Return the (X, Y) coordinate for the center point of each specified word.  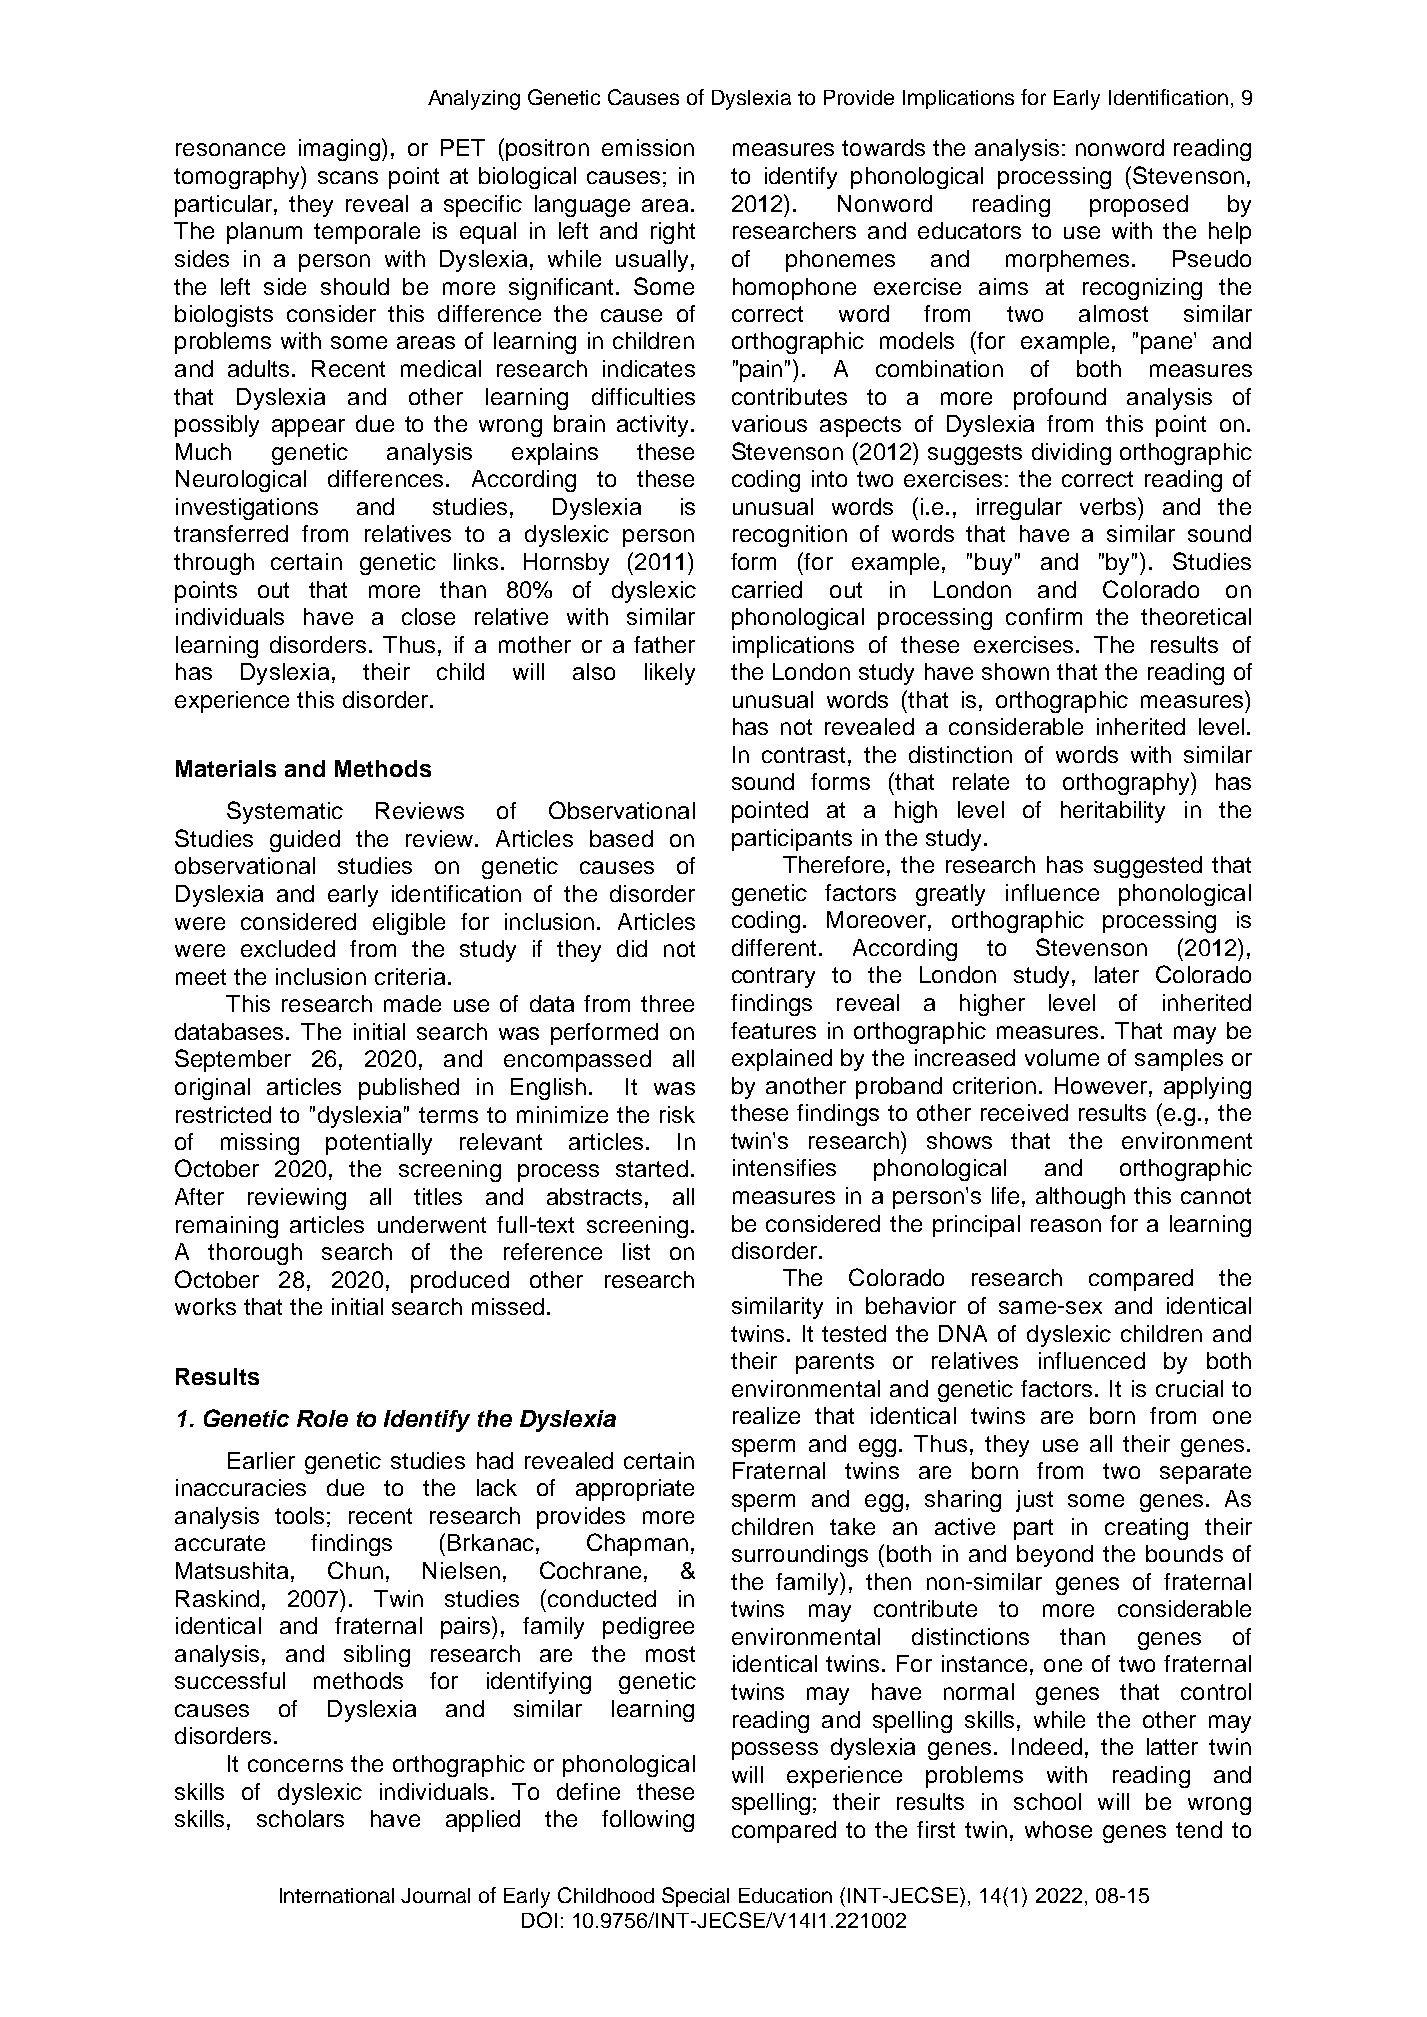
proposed (1139, 206)
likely (670, 674)
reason (1066, 1225)
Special (695, 1897)
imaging (339, 150)
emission (648, 147)
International (337, 1895)
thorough (255, 1254)
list (636, 1251)
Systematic (285, 812)
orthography (1127, 783)
